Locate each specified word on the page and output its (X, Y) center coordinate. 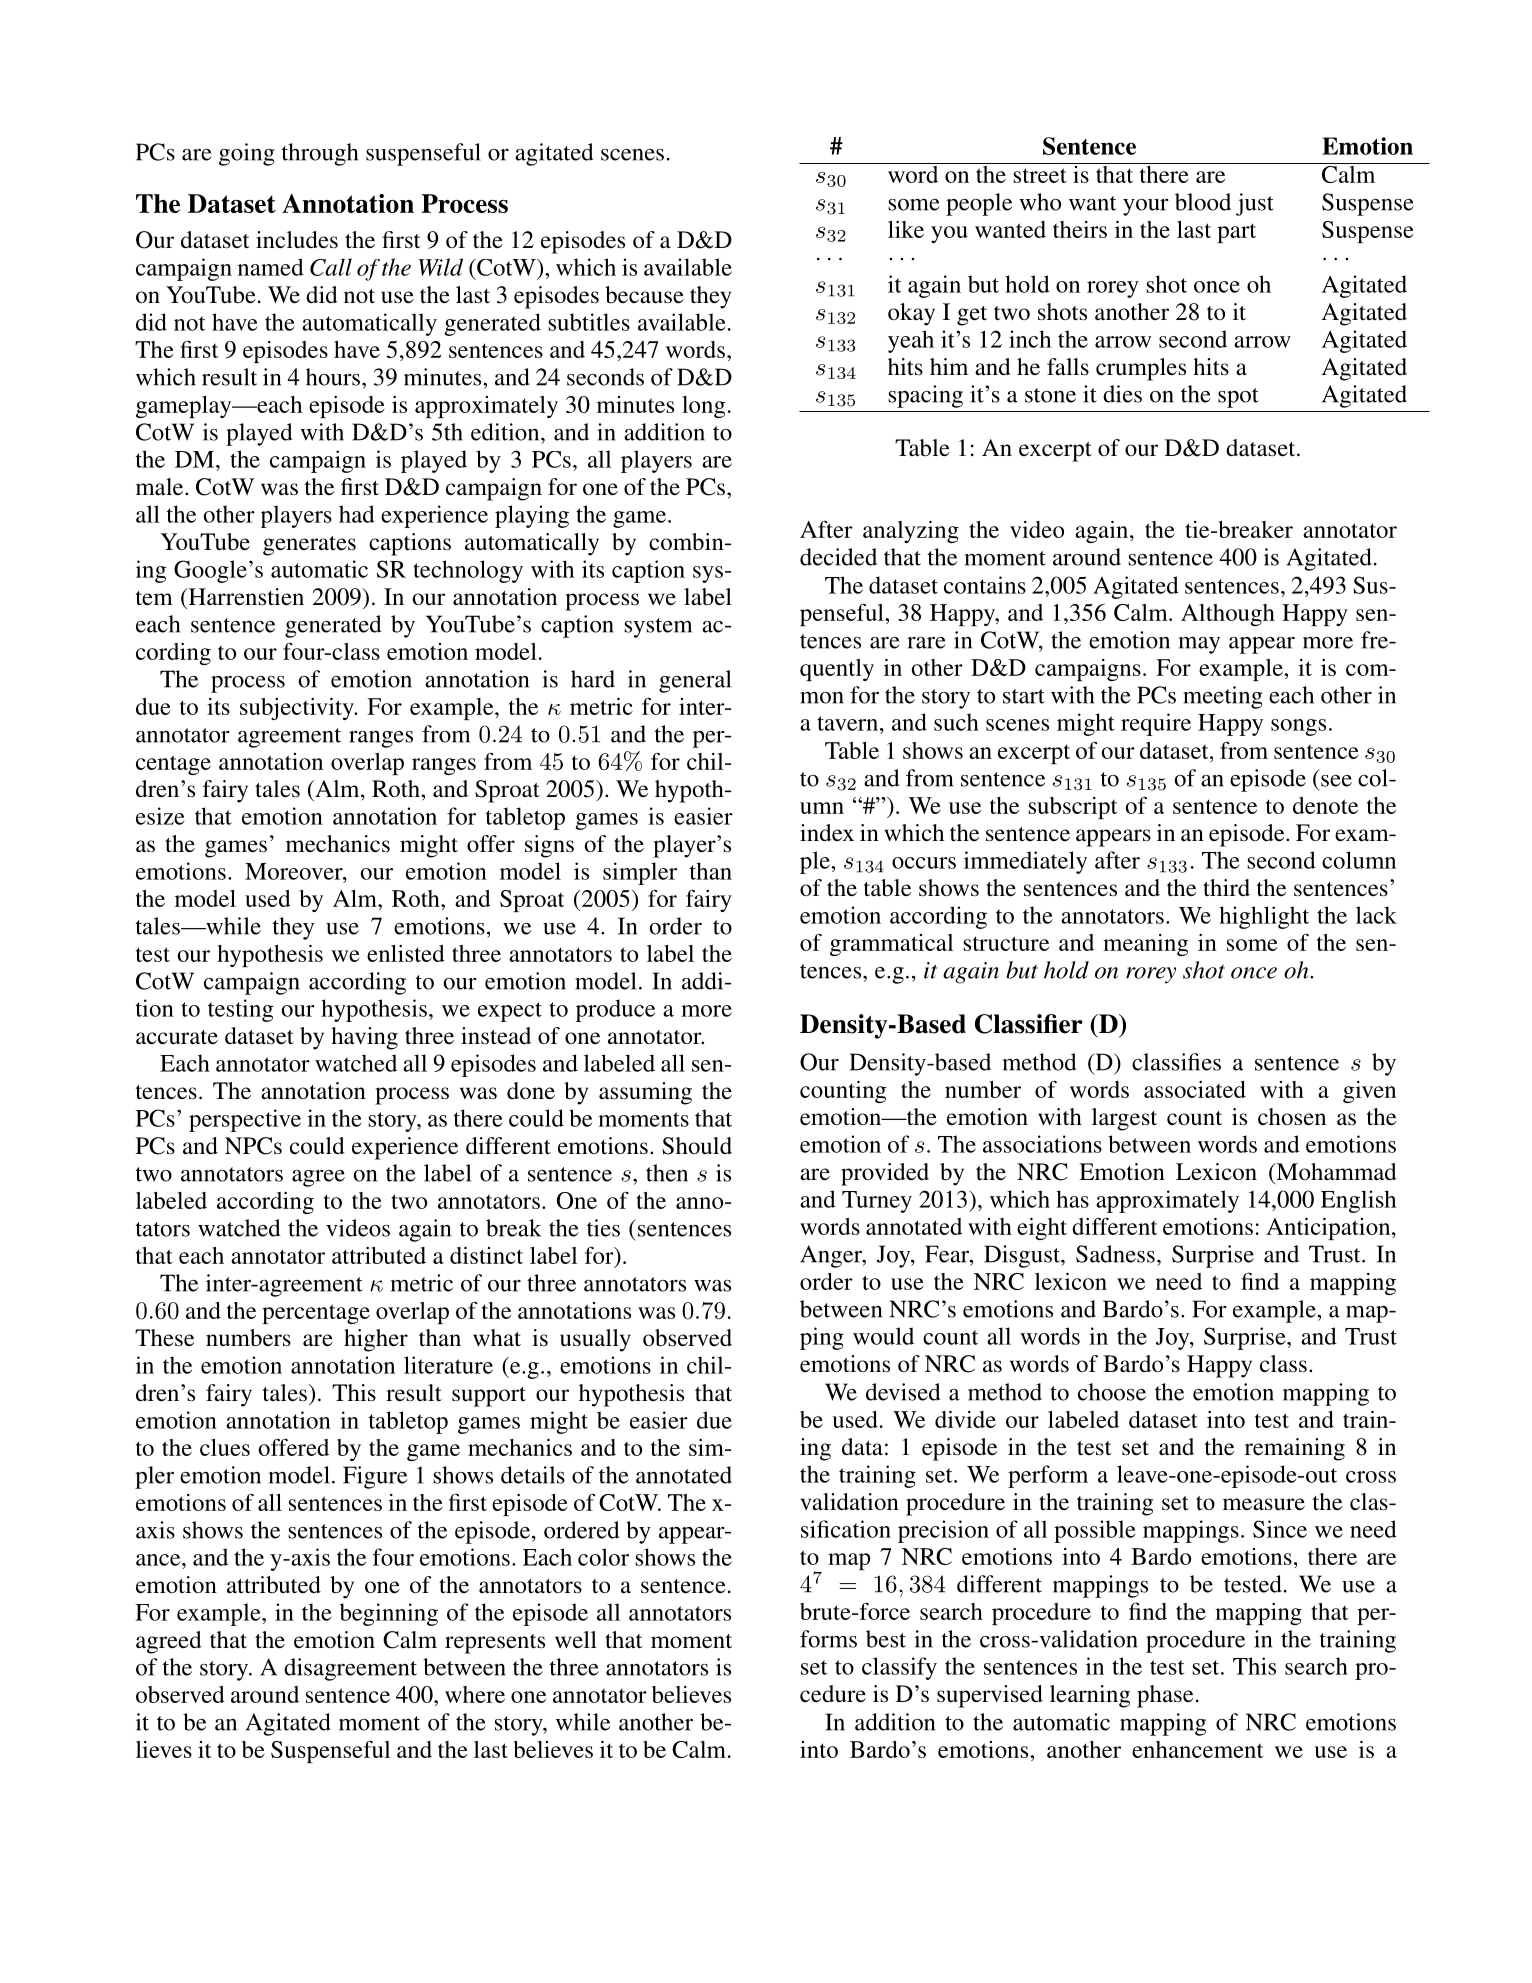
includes (297, 240)
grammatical (891, 945)
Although (1228, 615)
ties (603, 1228)
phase (1165, 1696)
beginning (389, 1614)
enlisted (406, 953)
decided (838, 557)
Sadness (1115, 1254)
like (906, 229)
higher (376, 1340)
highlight (1264, 917)
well (576, 1640)
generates (309, 546)
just (1255, 204)
